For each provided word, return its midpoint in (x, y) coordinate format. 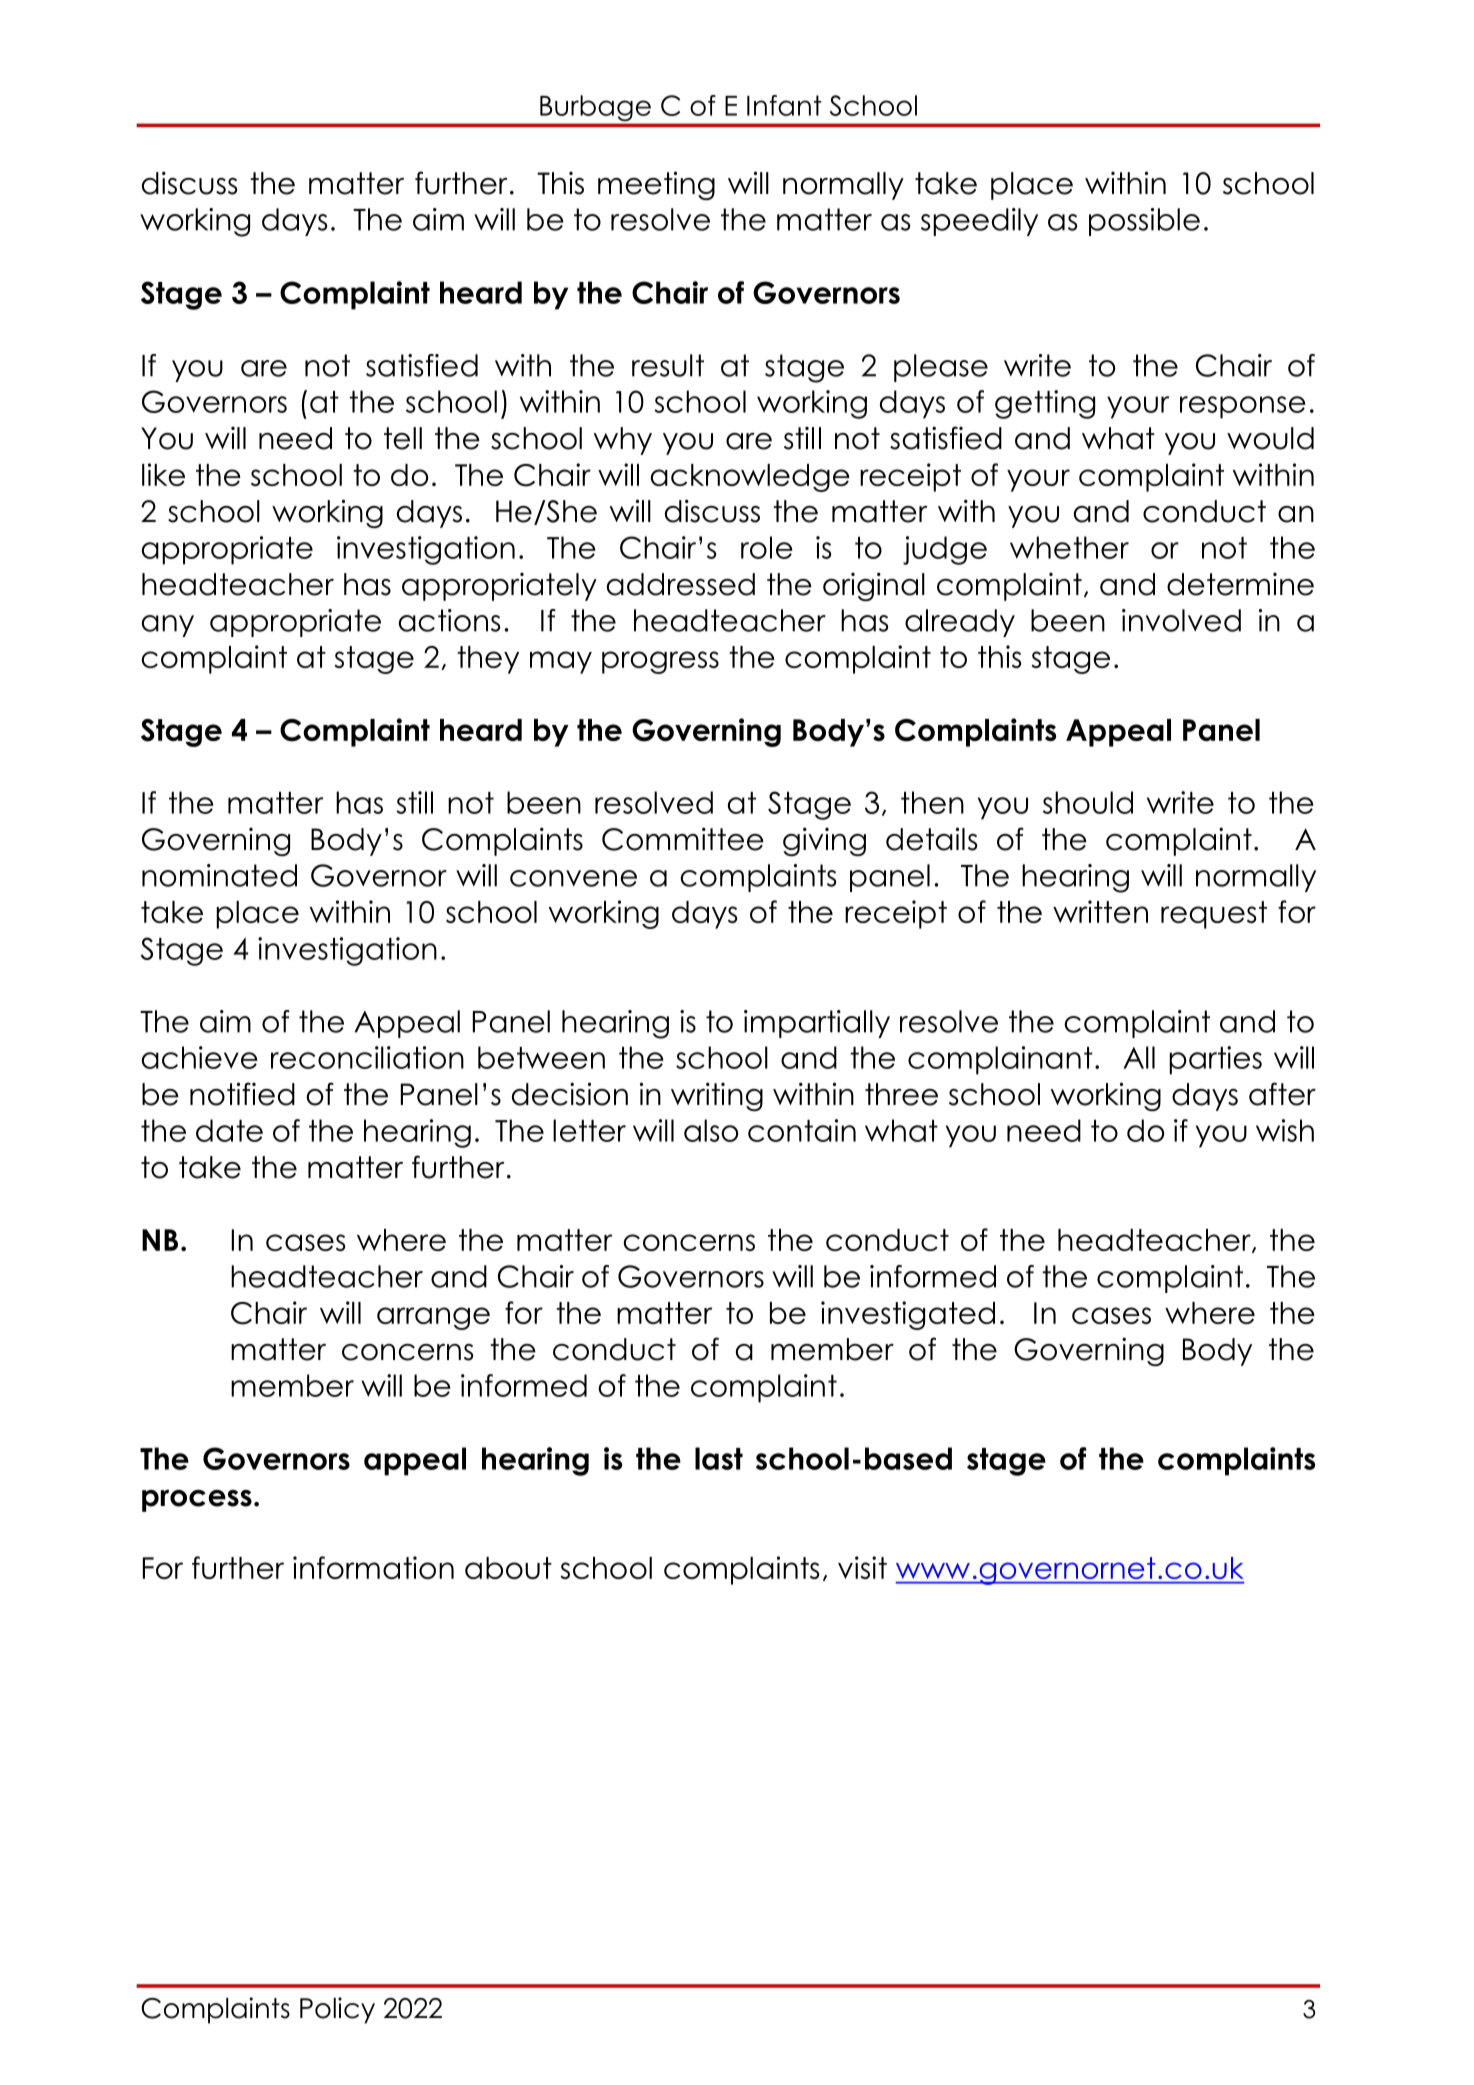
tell (403, 438)
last (719, 1458)
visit (862, 1567)
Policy (337, 2010)
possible (1144, 222)
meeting (656, 185)
